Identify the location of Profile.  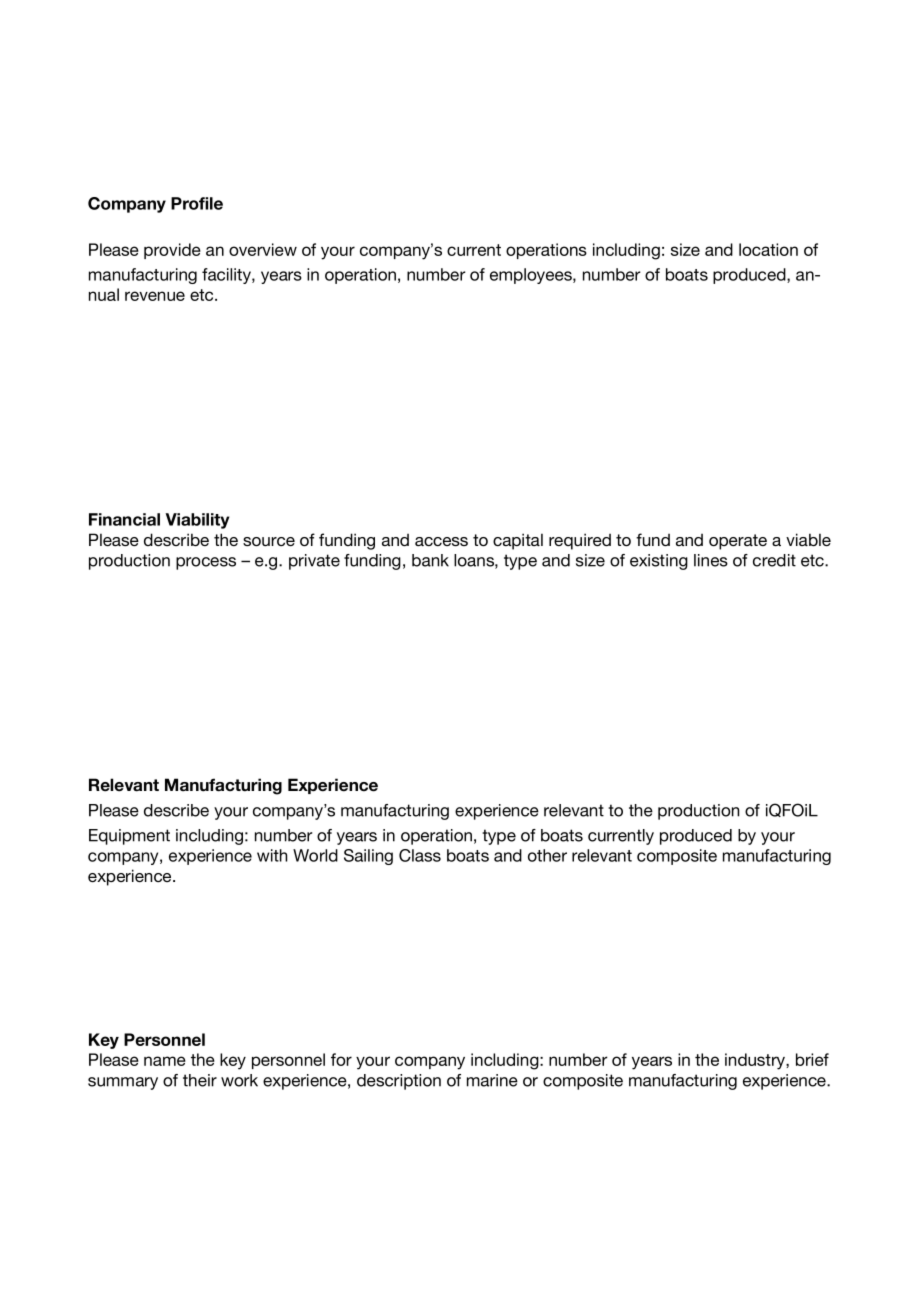
(197, 203).
